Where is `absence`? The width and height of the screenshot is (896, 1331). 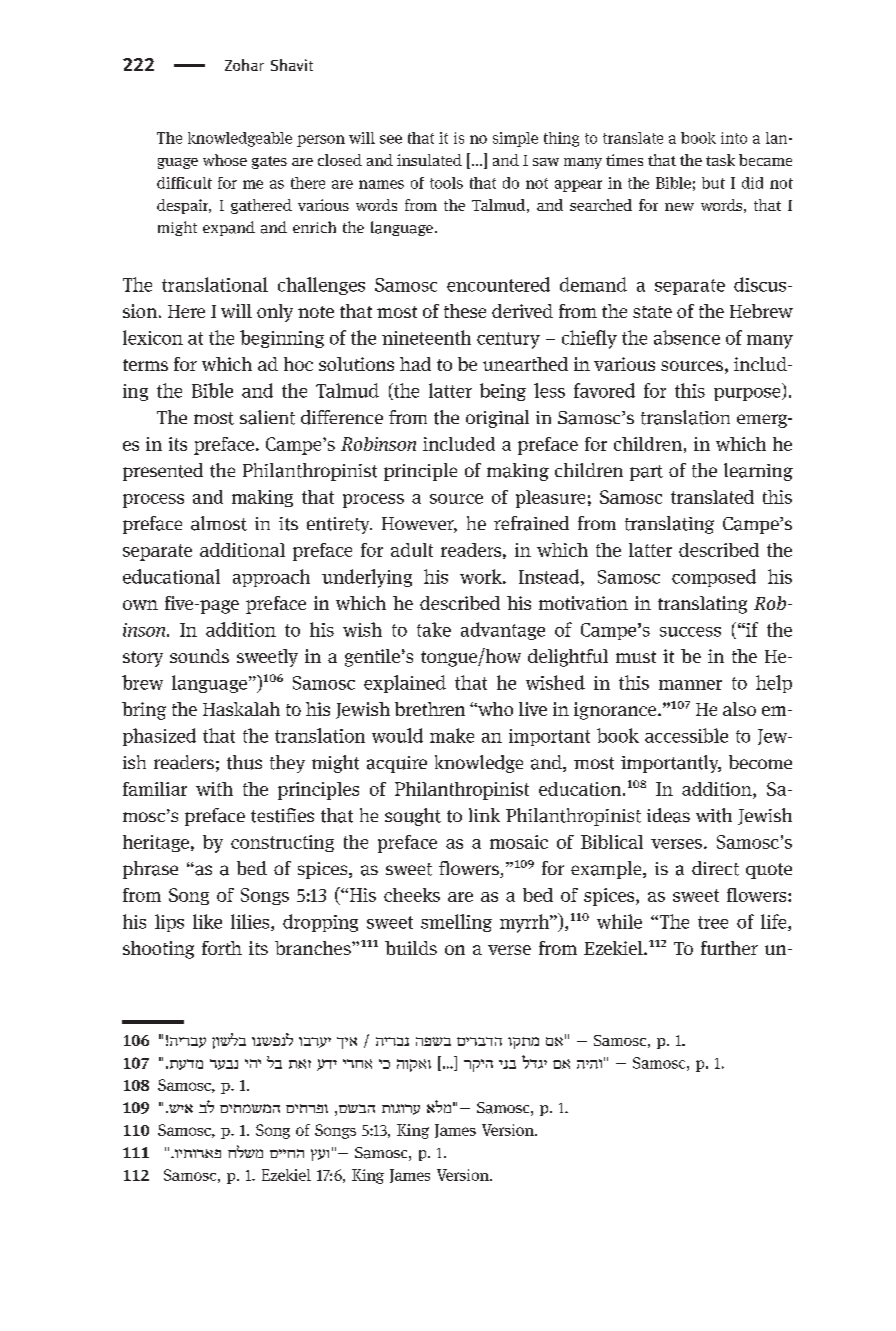 absence is located at coordinates (687, 337).
